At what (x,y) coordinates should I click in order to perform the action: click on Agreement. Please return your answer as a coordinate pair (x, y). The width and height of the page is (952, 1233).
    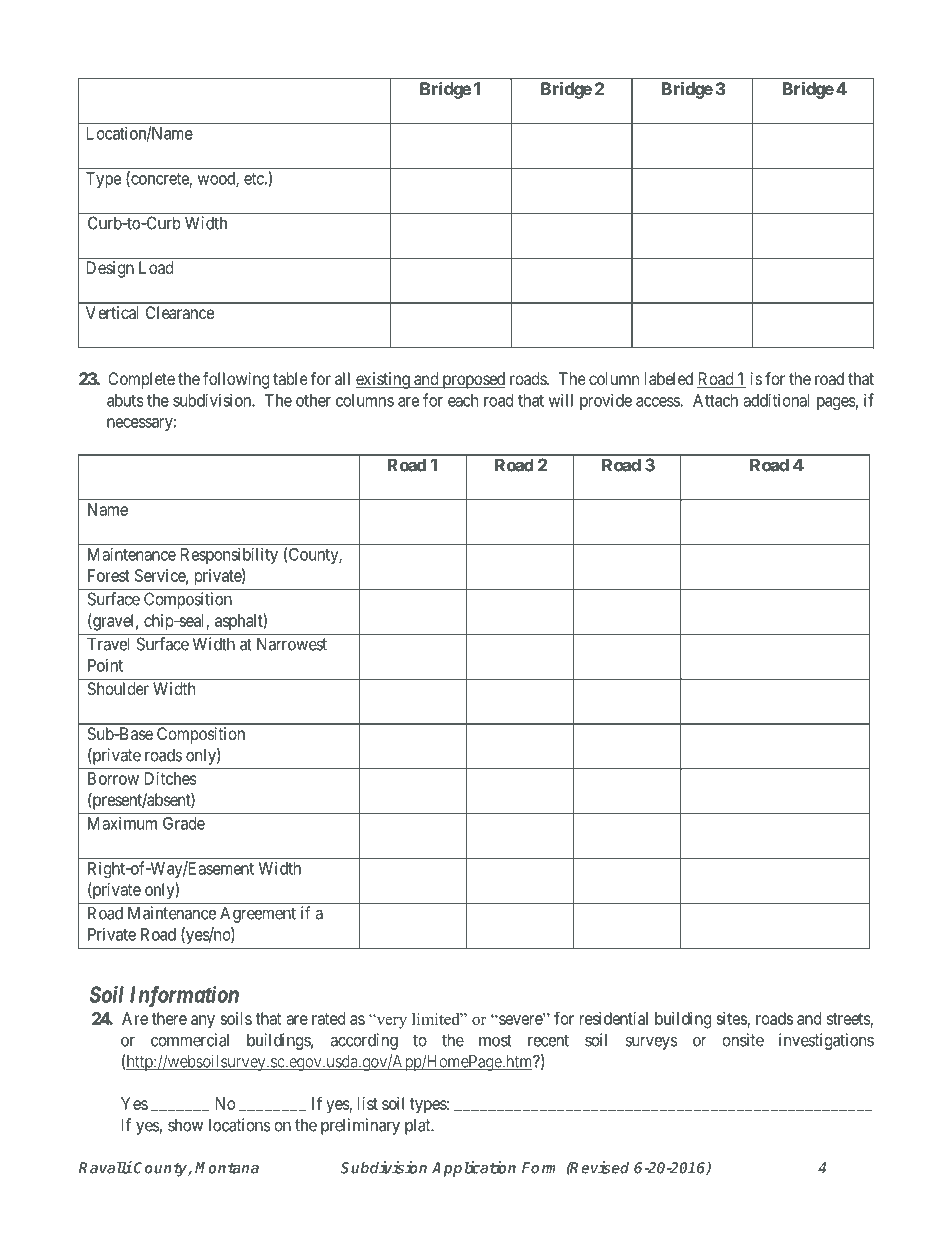
    Looking at the image, I should click on (258, 914).
